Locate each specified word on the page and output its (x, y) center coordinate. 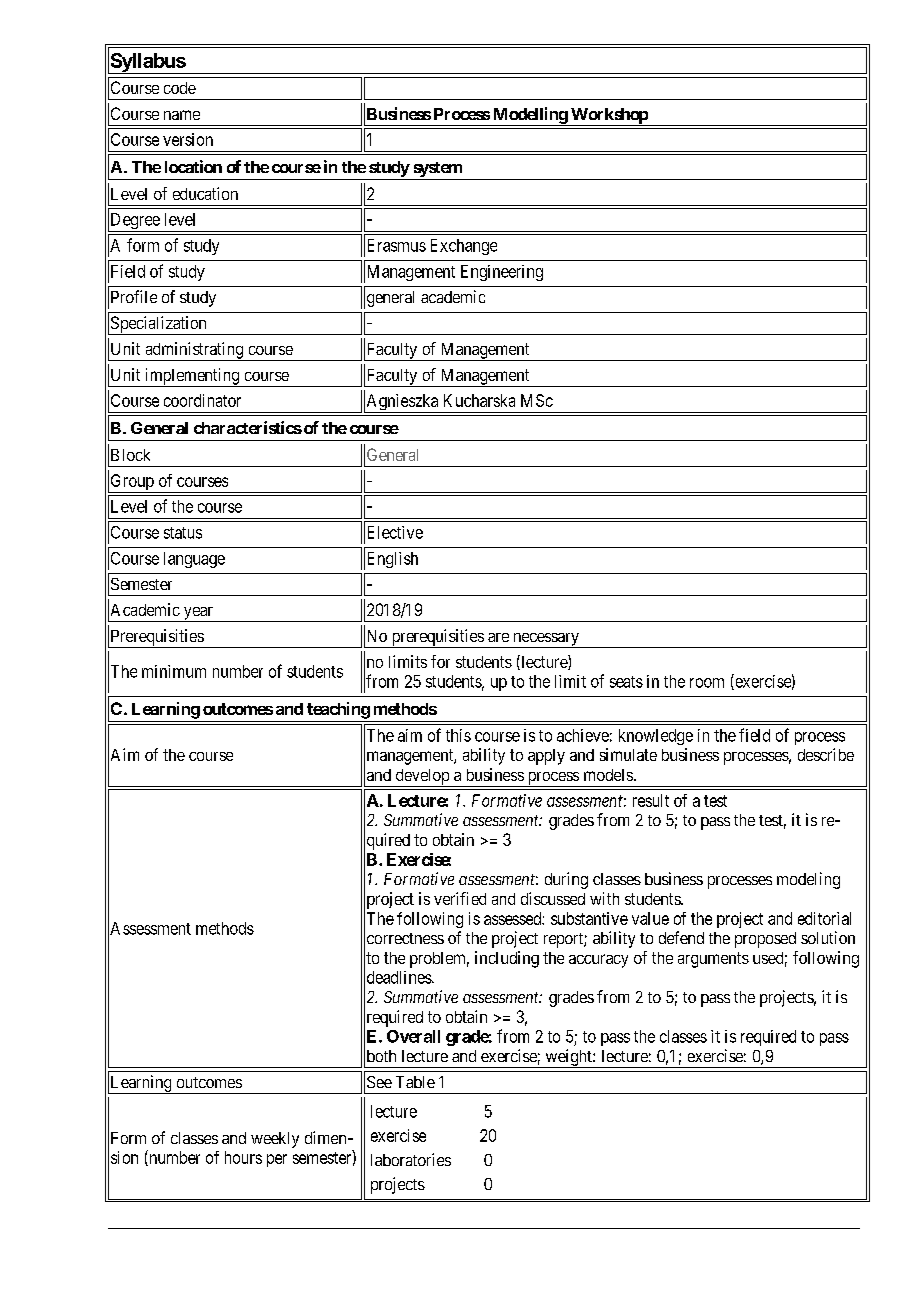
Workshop (609, 117)
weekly (275, 1140)
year (198, 614)
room (707, 683)
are (498, 637)
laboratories (411, 1159)
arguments (713, 960)
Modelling (529, 116)
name (182, 115)
